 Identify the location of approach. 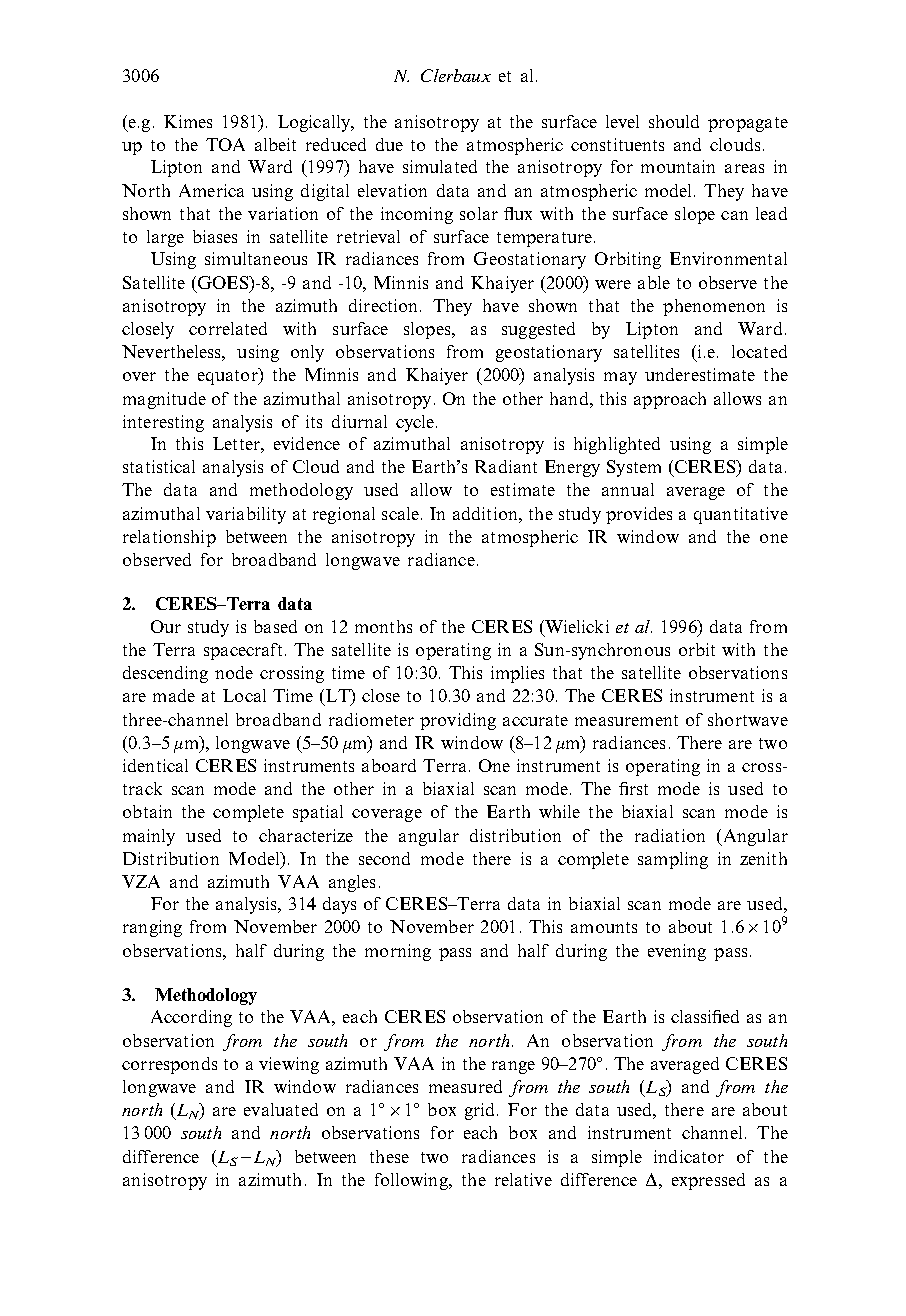
(670, 400).
